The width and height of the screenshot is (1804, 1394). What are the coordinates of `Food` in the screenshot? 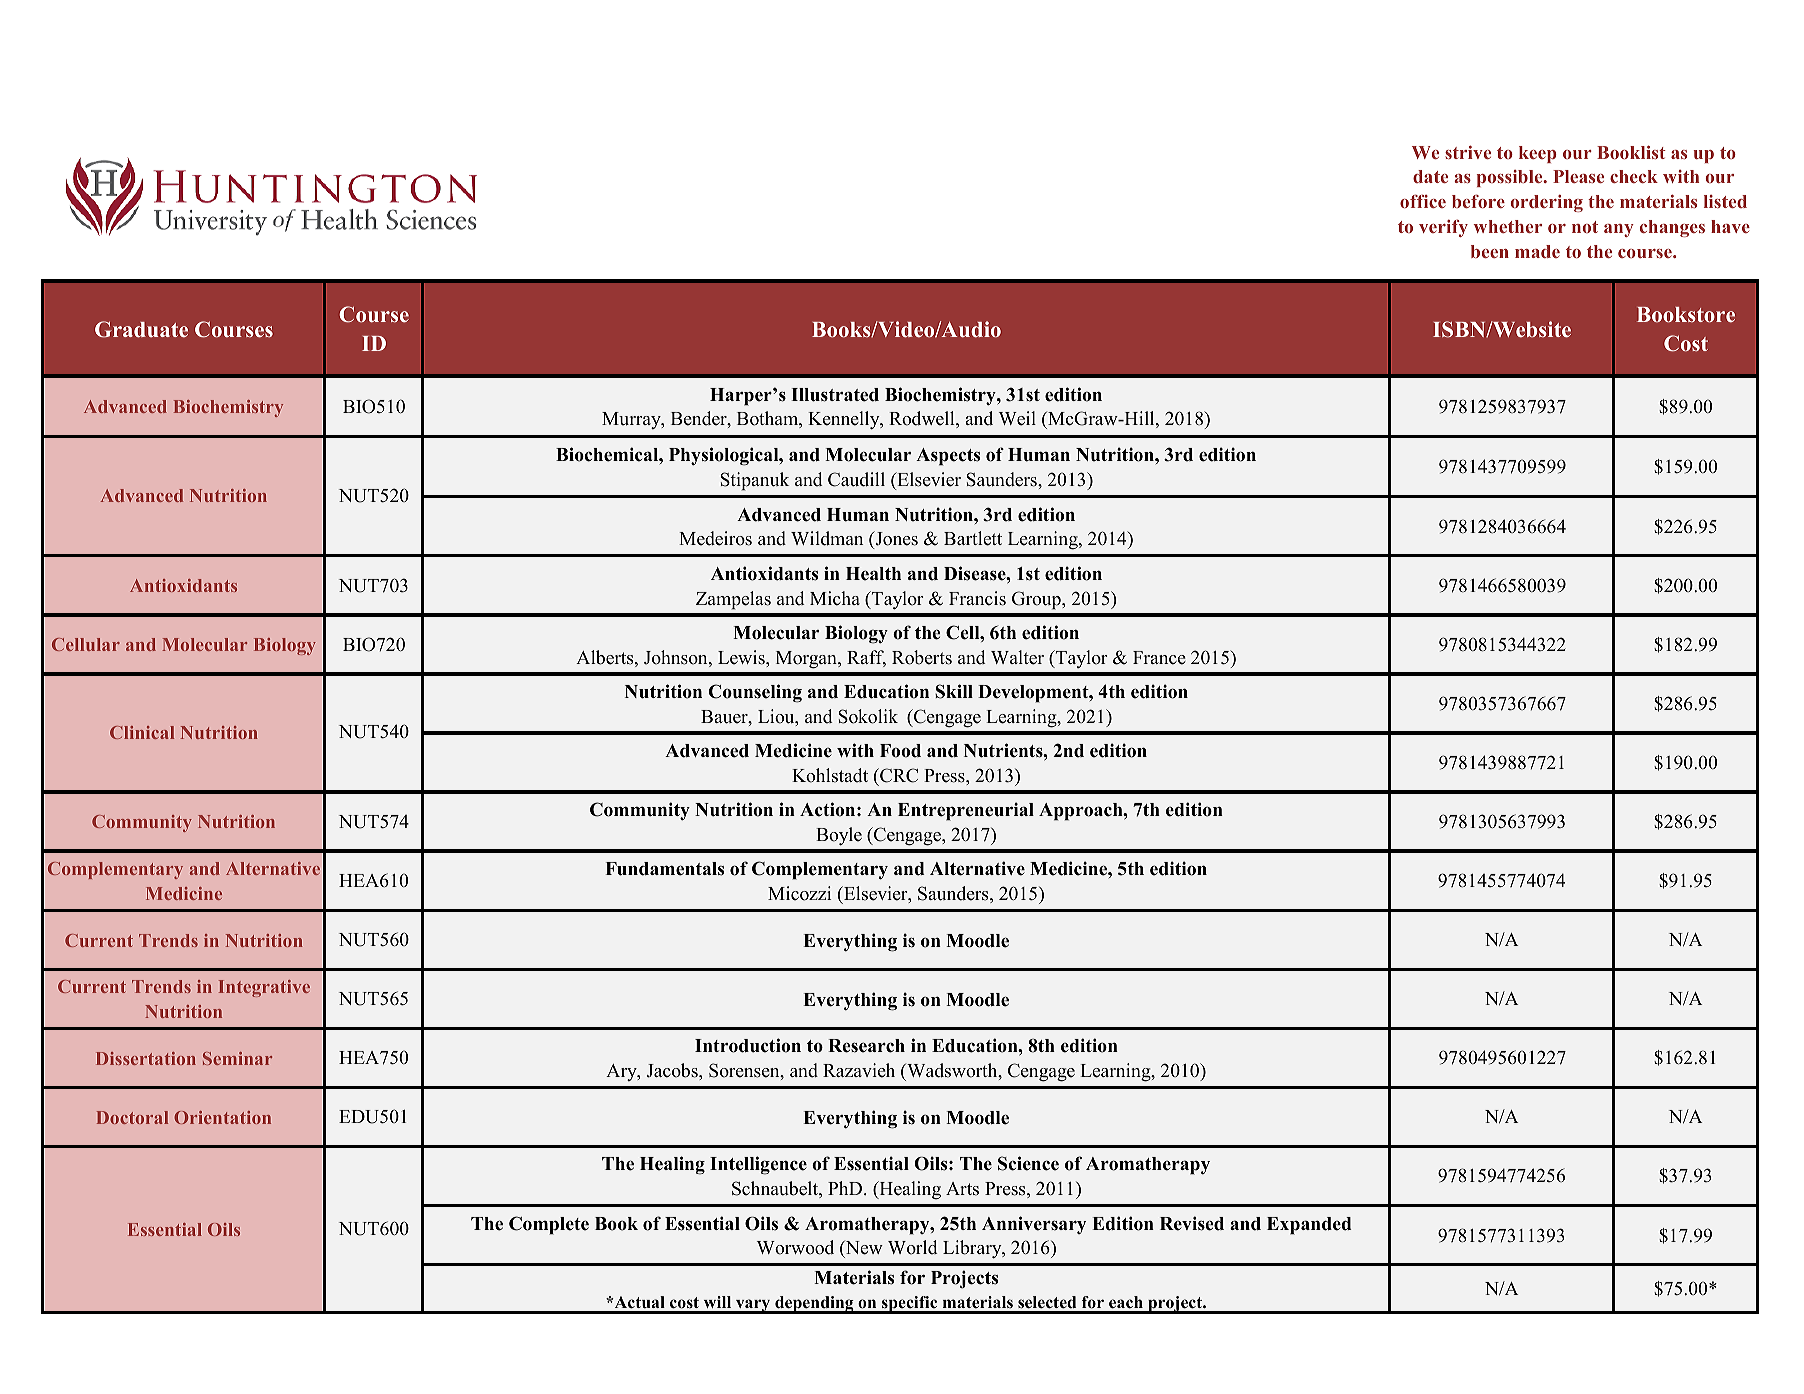 It's located at (900, 751).
